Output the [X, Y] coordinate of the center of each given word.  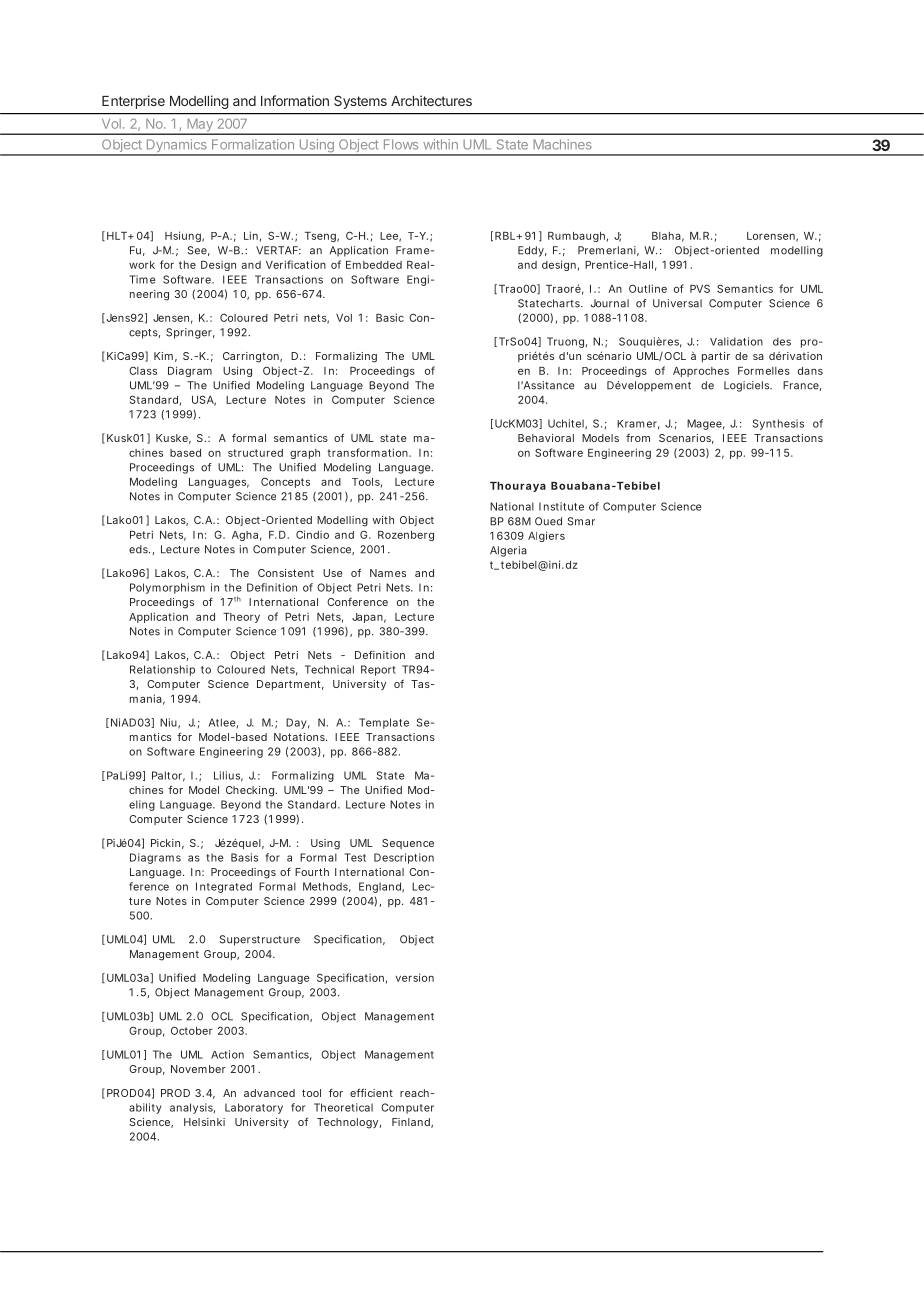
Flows [401, 144]
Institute [561, 506]
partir [716, 357]
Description [404, 858]
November [198, 1069]
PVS [700, 288]
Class [143, 370]
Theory [241, 618]
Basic [390, 317]
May [200, 126]
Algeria [508, 551]
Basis [244, 857]
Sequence [408, 844]
